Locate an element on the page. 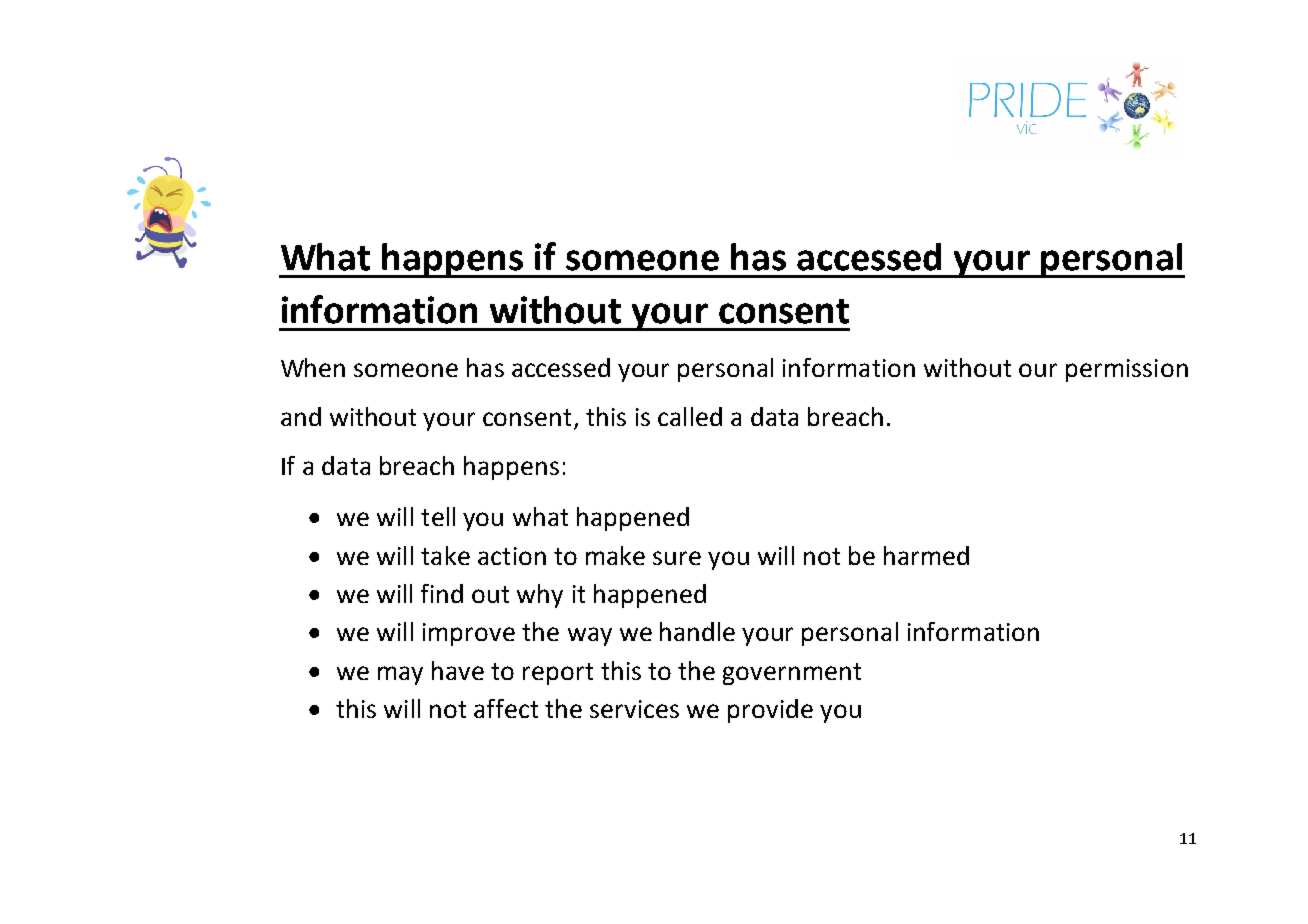 Image resolution: width=1308 pixels, height=924 pixels. harmed is located at coordinates (926, 555).
